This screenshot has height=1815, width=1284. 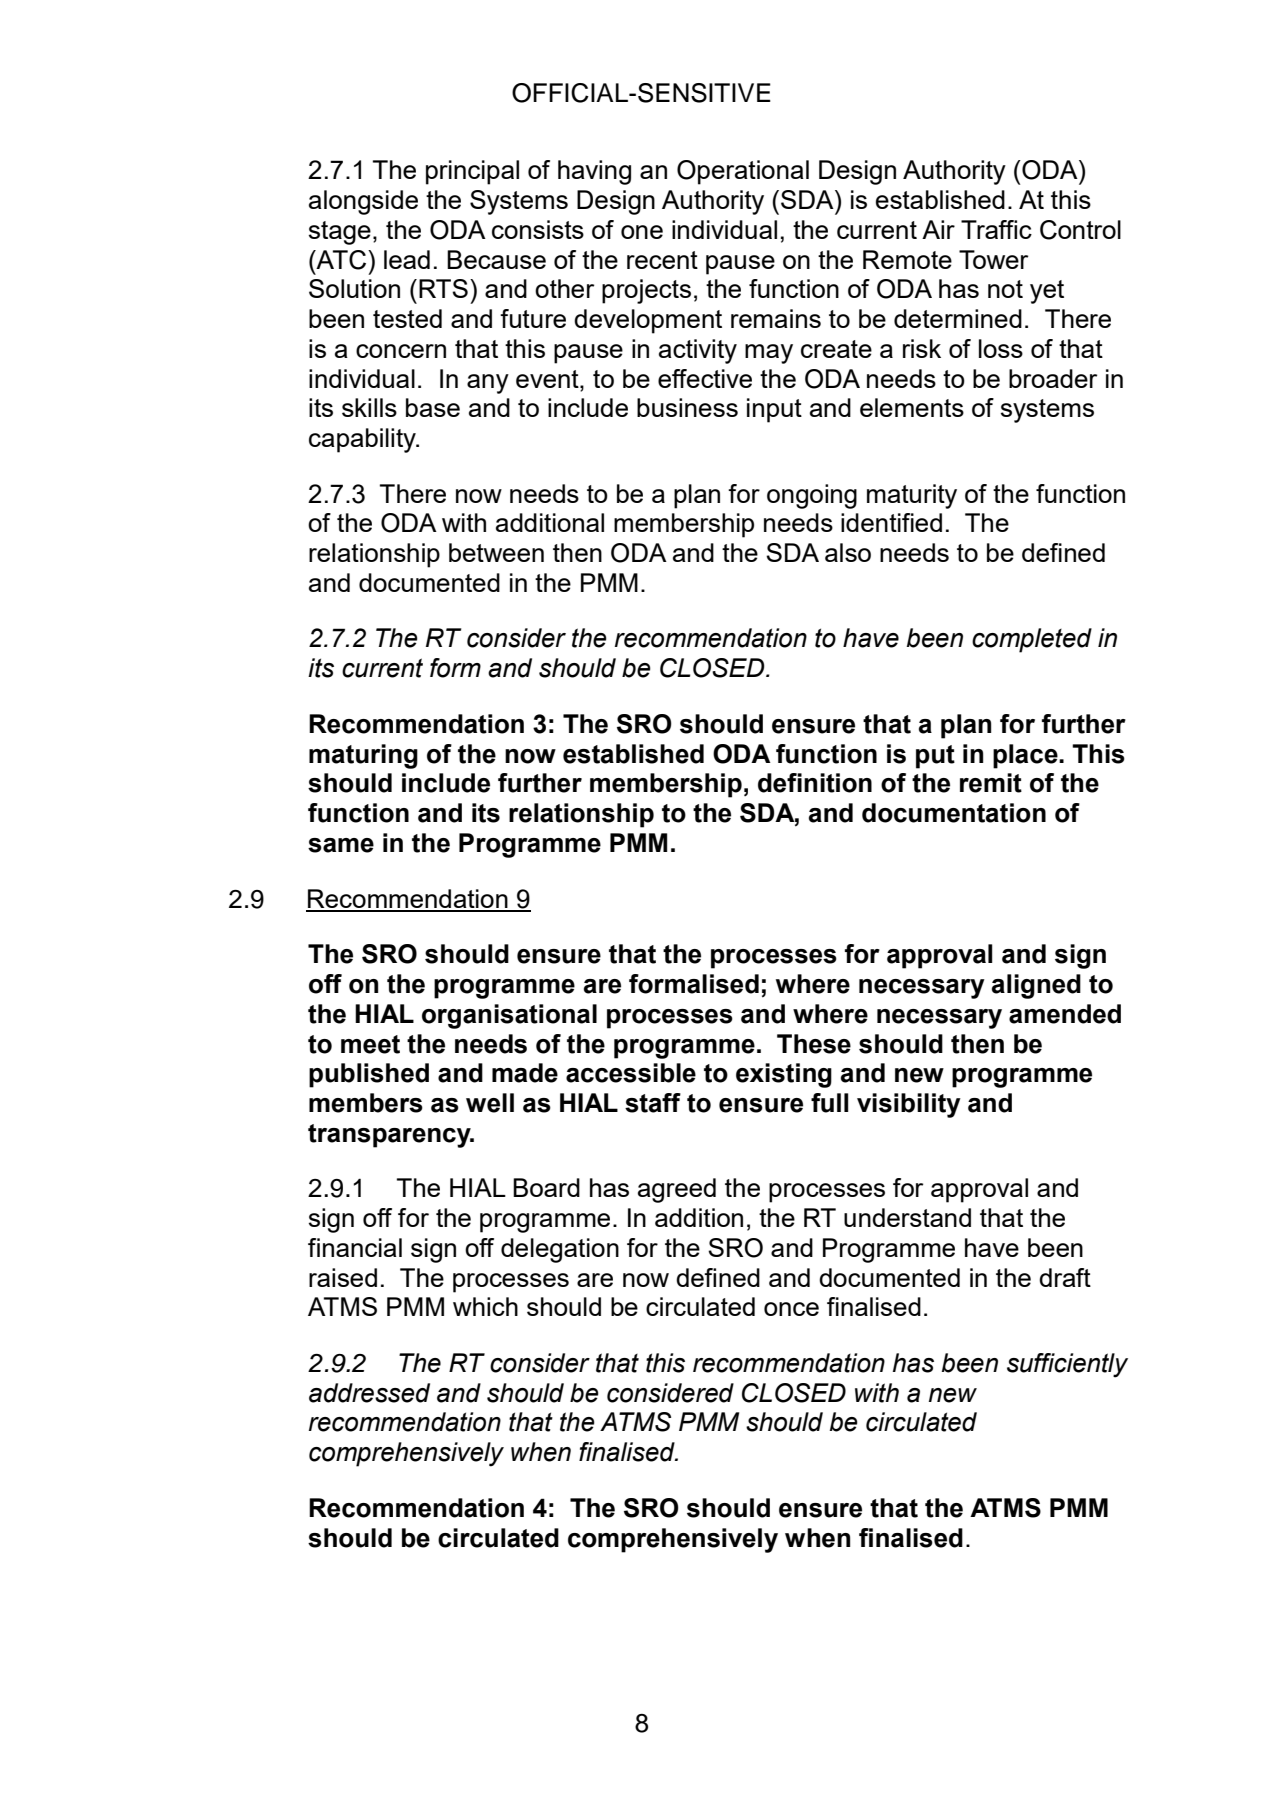 I want to click on maturing, so click(x=363, y=756).
